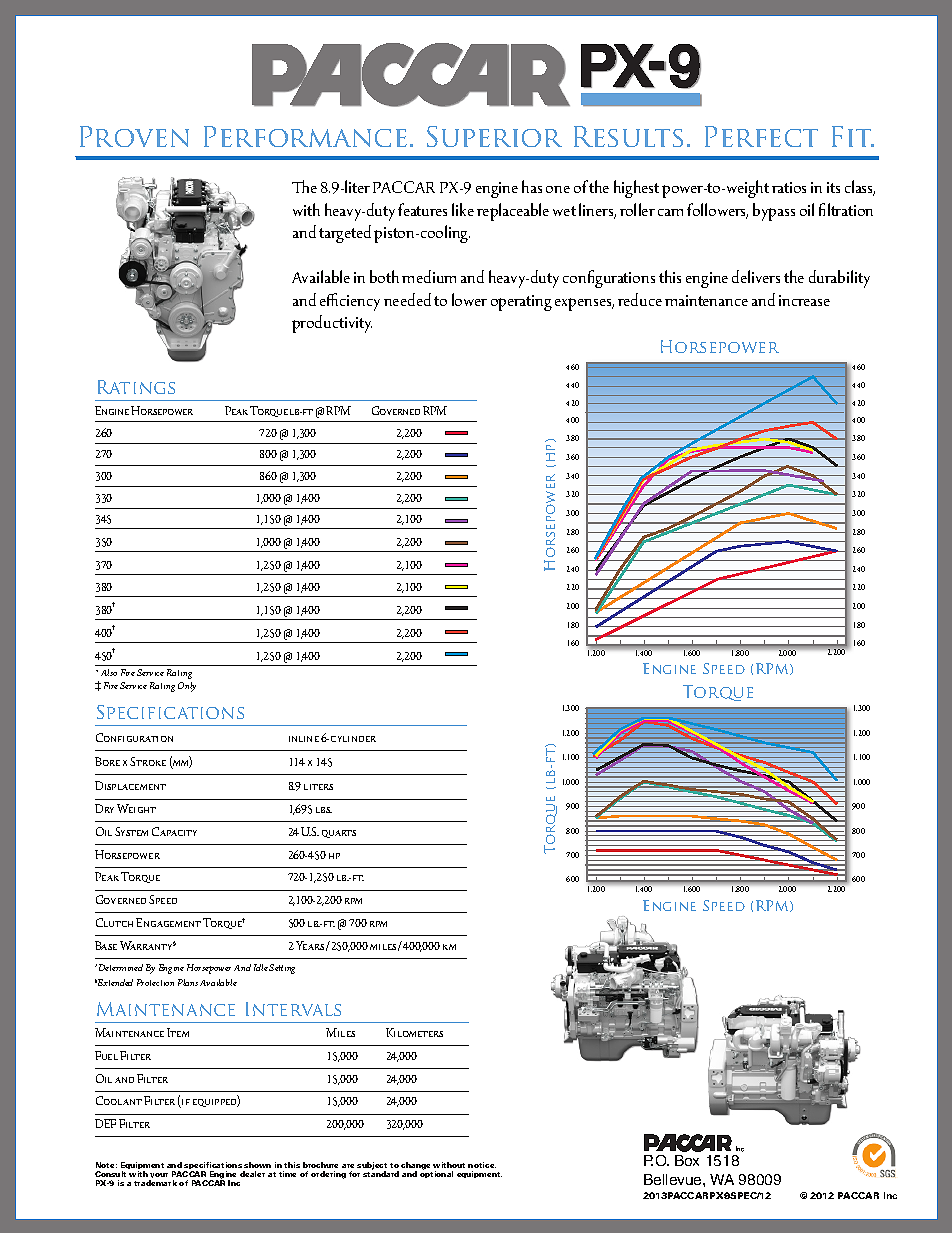 This image has height=1233, width=952. I want to click on inline, so click(304, 739).
